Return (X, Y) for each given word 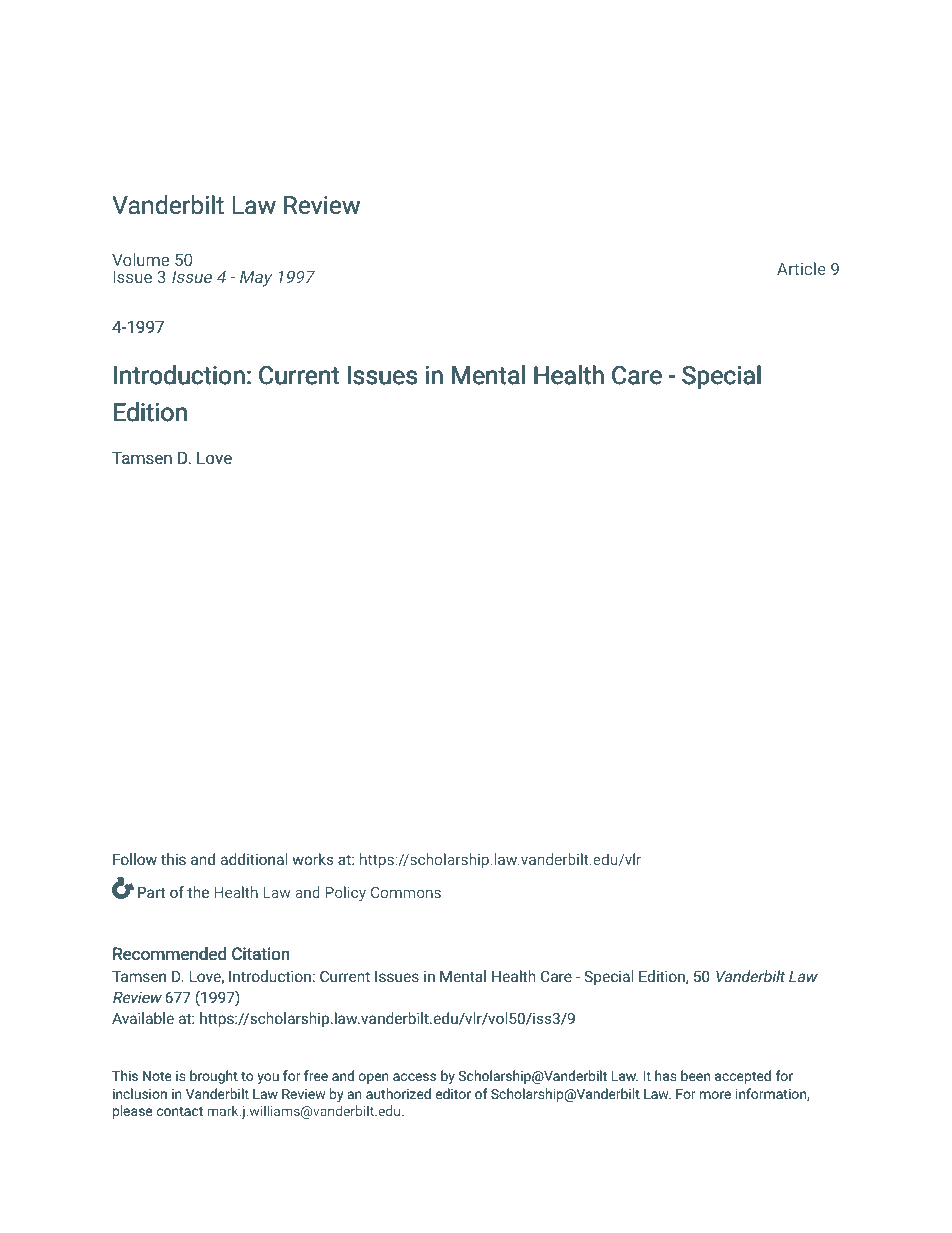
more (715, 1095)
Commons (406, 892)
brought (214, 1077)
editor (453, 1093)
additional (254, 859)
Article (801, 268)
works (313, 859)
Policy (346, 893)
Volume (140, 259)
